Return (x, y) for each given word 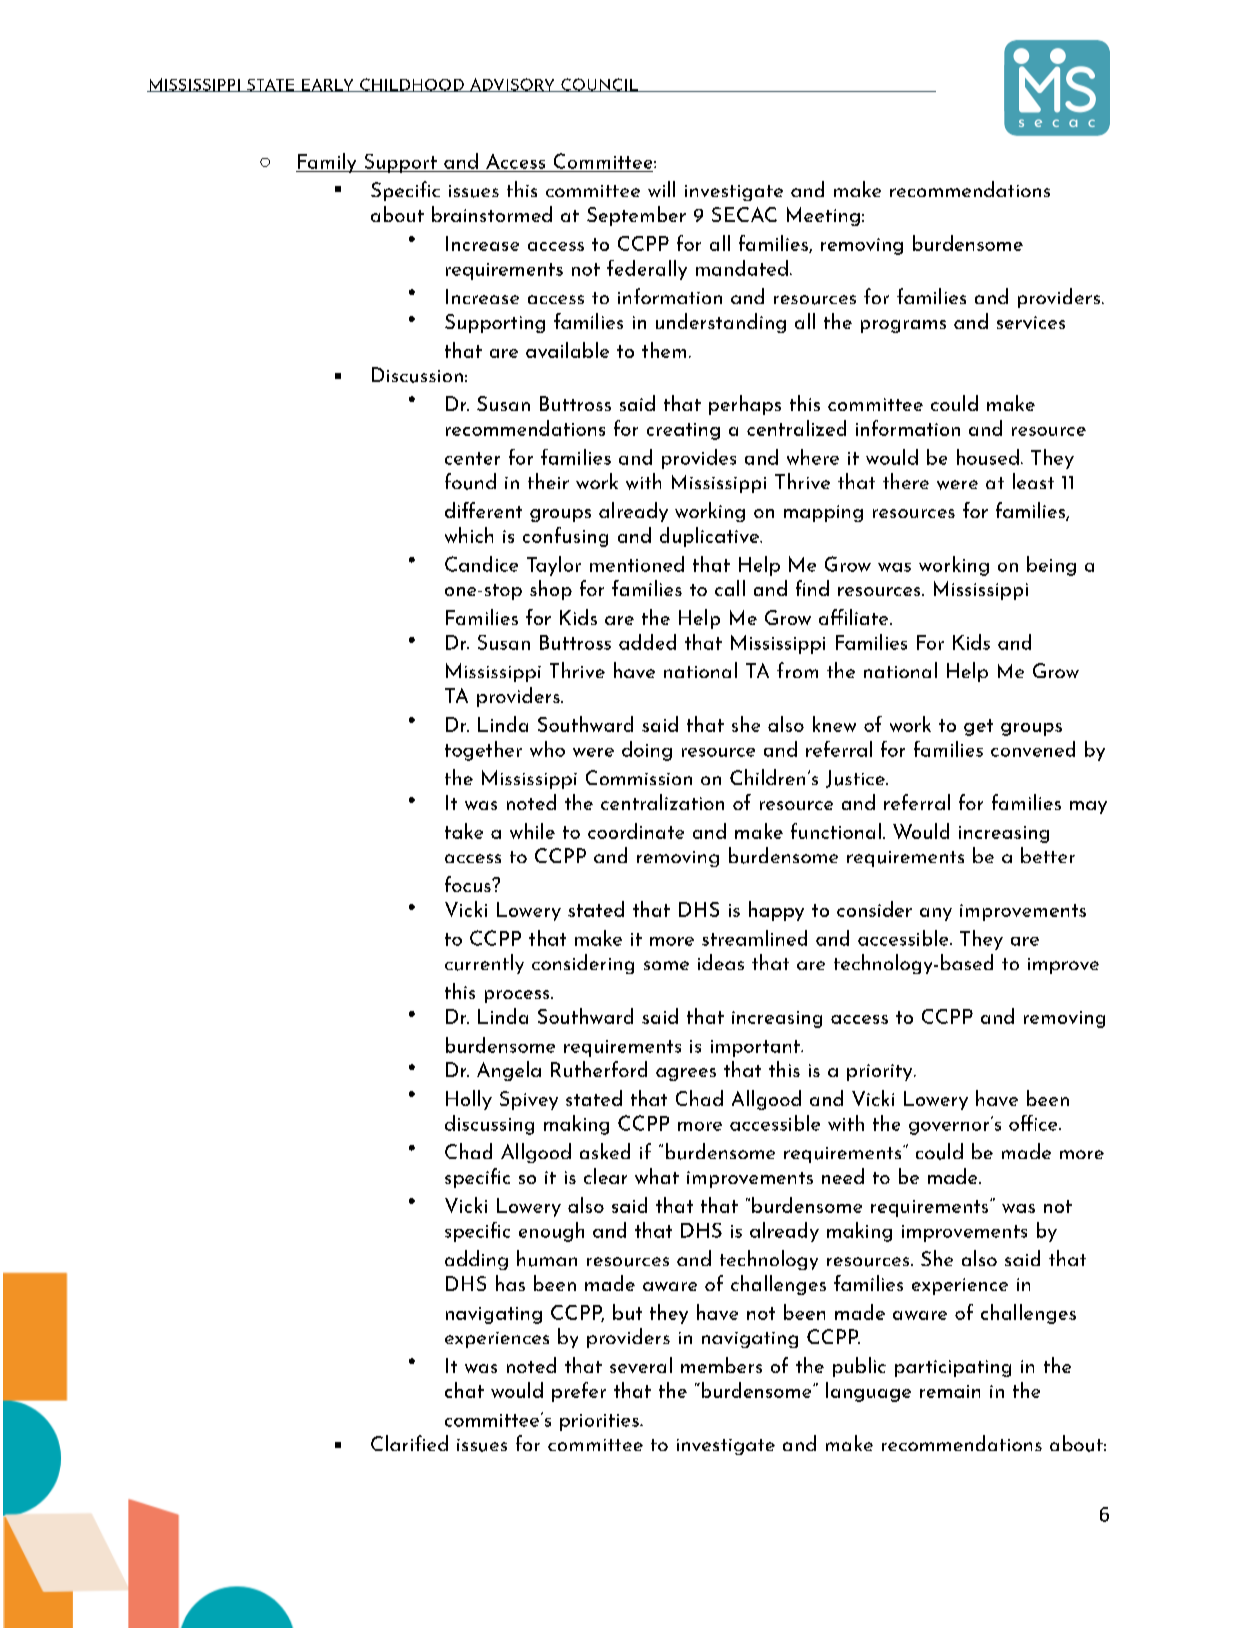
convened (1033, 749)
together (483, 751)
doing (647, 751)
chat (464, 1390)
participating (953, 1368)
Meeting (823, 216)
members (721, 1365)
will (661, 189)
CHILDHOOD (412, 85)
